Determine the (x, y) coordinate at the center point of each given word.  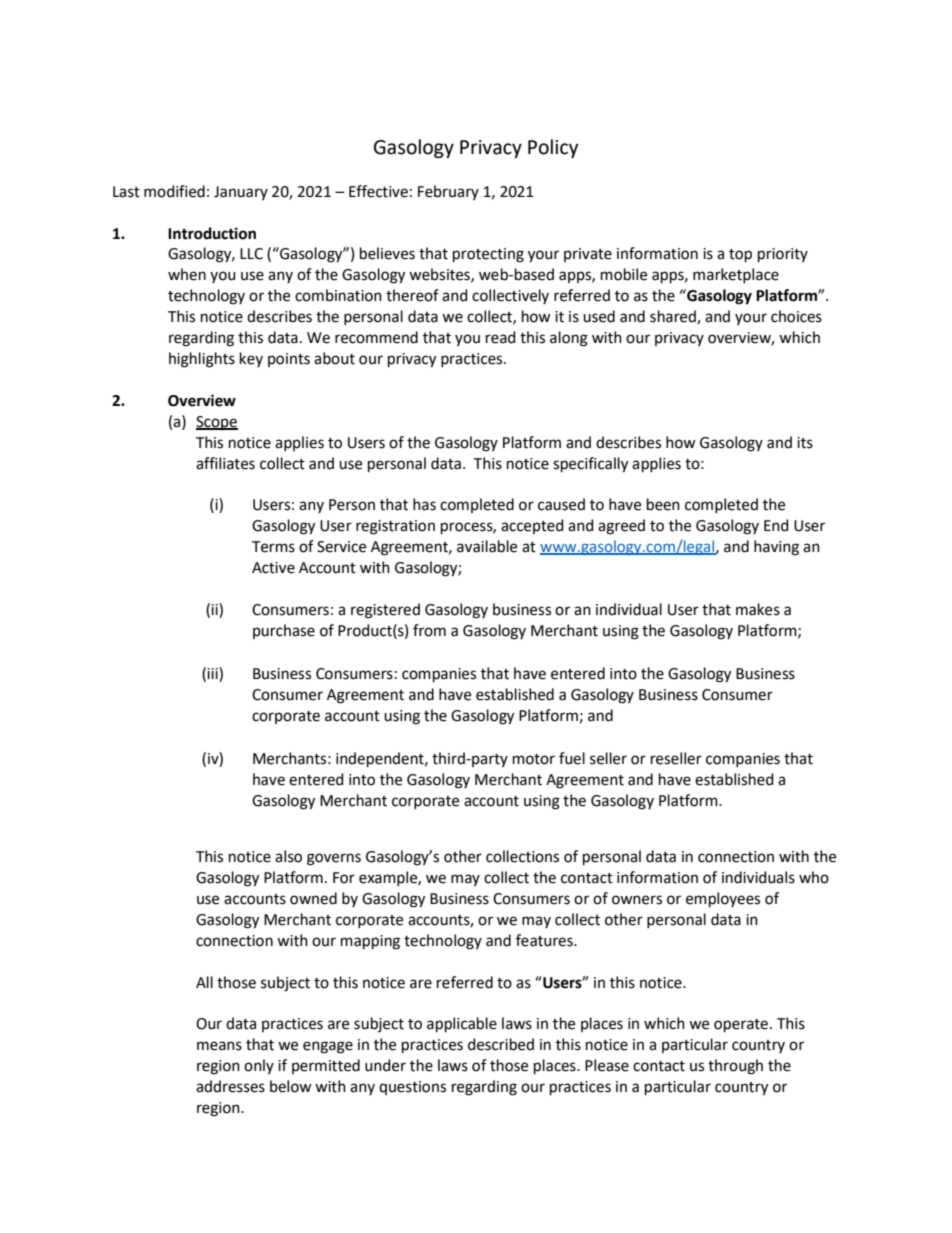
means (219, 1046)
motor (534, 759)
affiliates (225, 463)
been (663, 504)
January (241, 193)
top (740, 255)
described (501, 1044)
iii (213, 674)
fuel (572, 758)
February (448, 192)
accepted (532, 526)
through (735, 1067)
